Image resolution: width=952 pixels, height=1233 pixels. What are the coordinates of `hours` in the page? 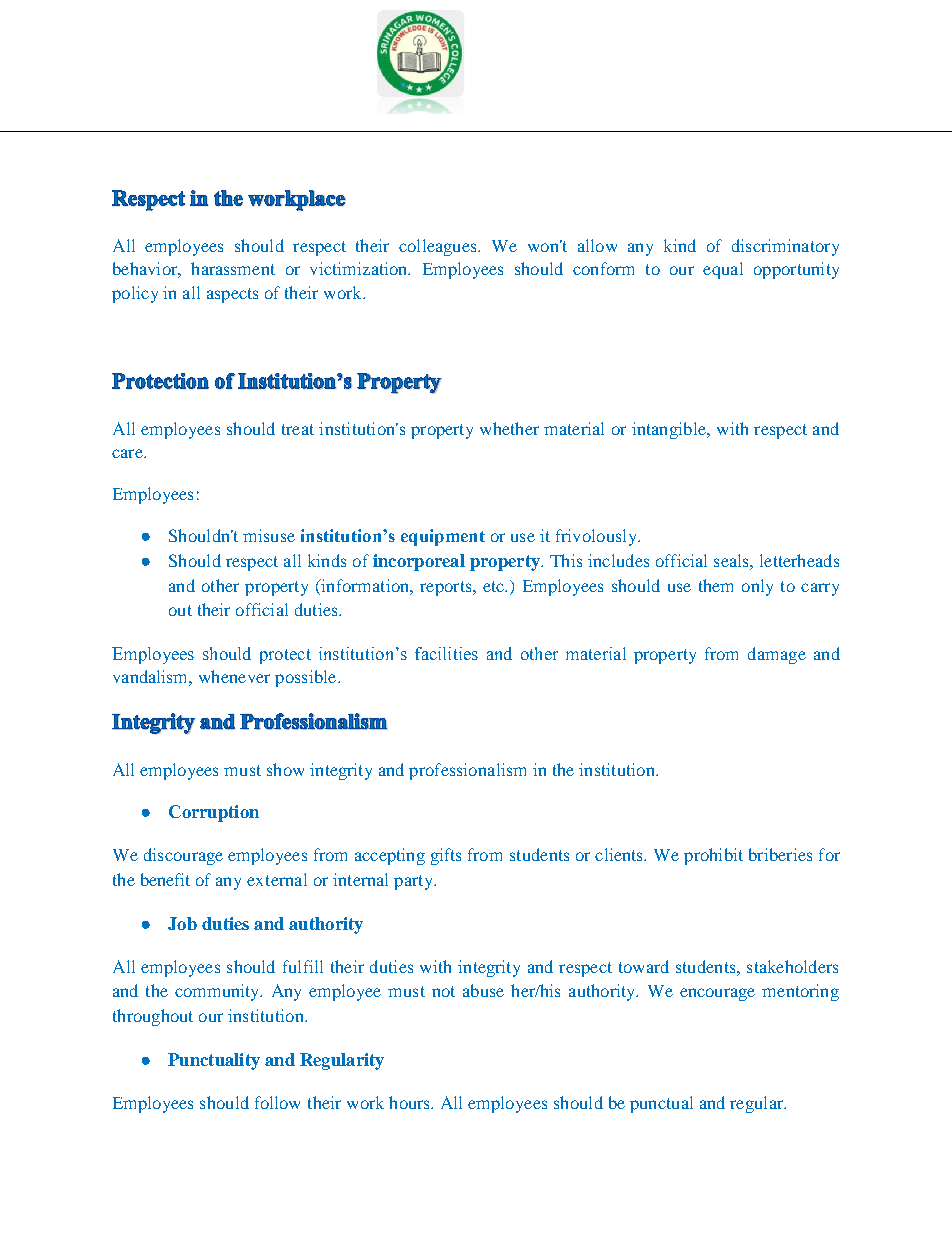 It's located at (410, 1102).
